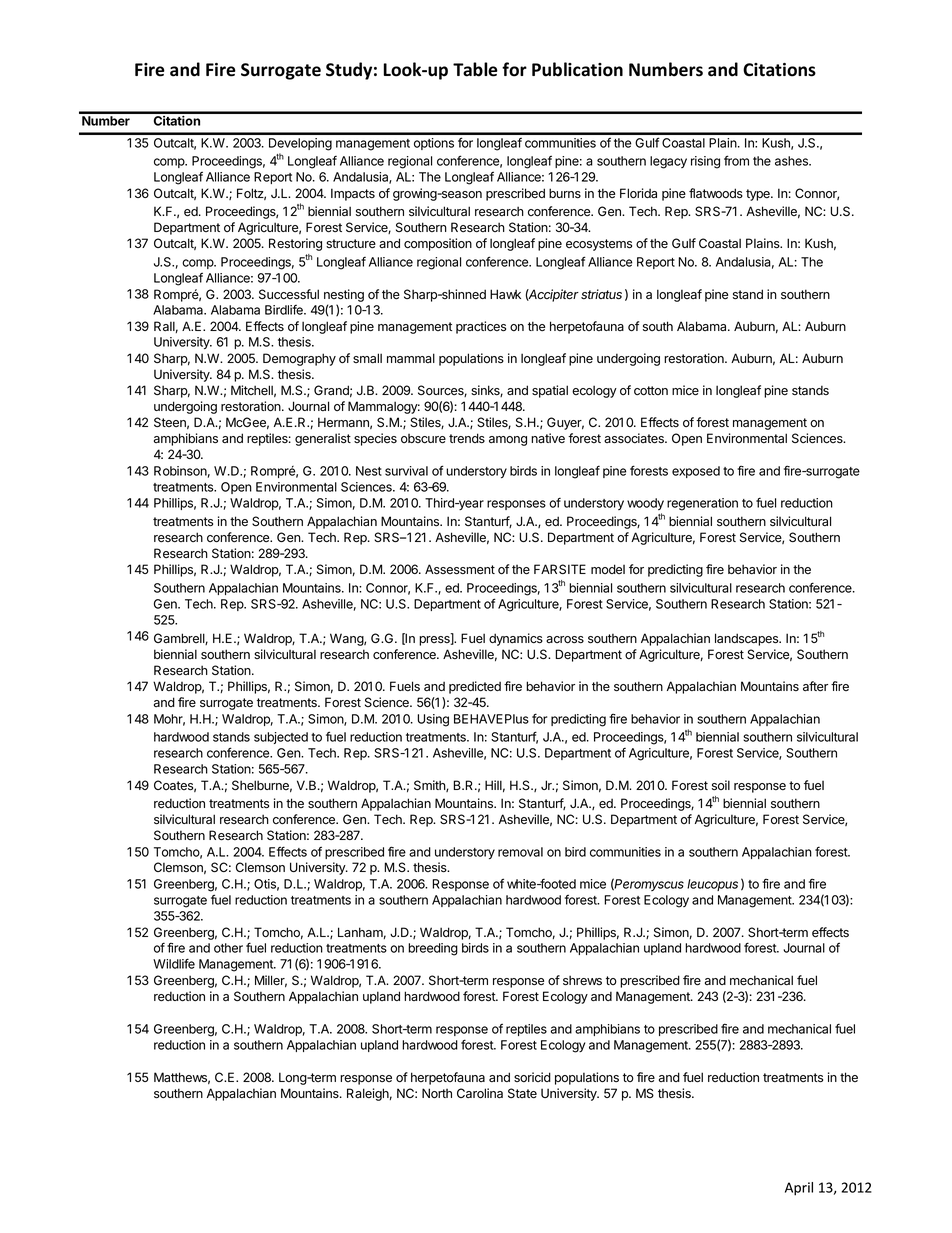 This document has width=952, height=1233. What do you see at coordinates (475, 69) in the document?
I see `Table` at bounding box center [475, 69].
